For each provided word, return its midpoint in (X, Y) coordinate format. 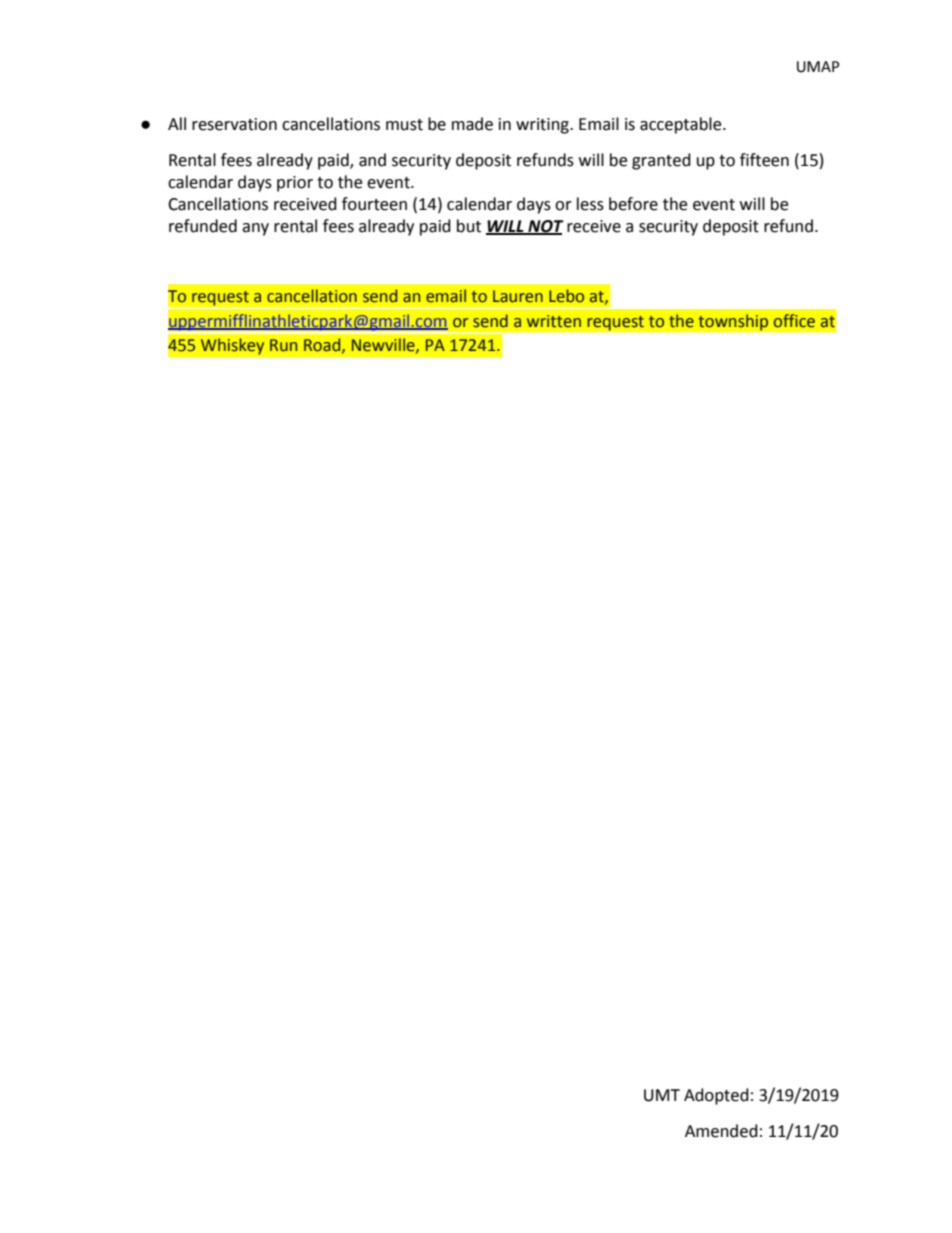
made (472, 124)
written (554, 321)
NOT (545, 227)
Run (283, 345)
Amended (721, 1131)
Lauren (518, 296)
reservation (234, 124)
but (469, 226)
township (733, 322)
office (794, 321)
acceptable (682, 125)
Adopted (716, 1096)
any (255, 229)
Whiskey (232, 346)
